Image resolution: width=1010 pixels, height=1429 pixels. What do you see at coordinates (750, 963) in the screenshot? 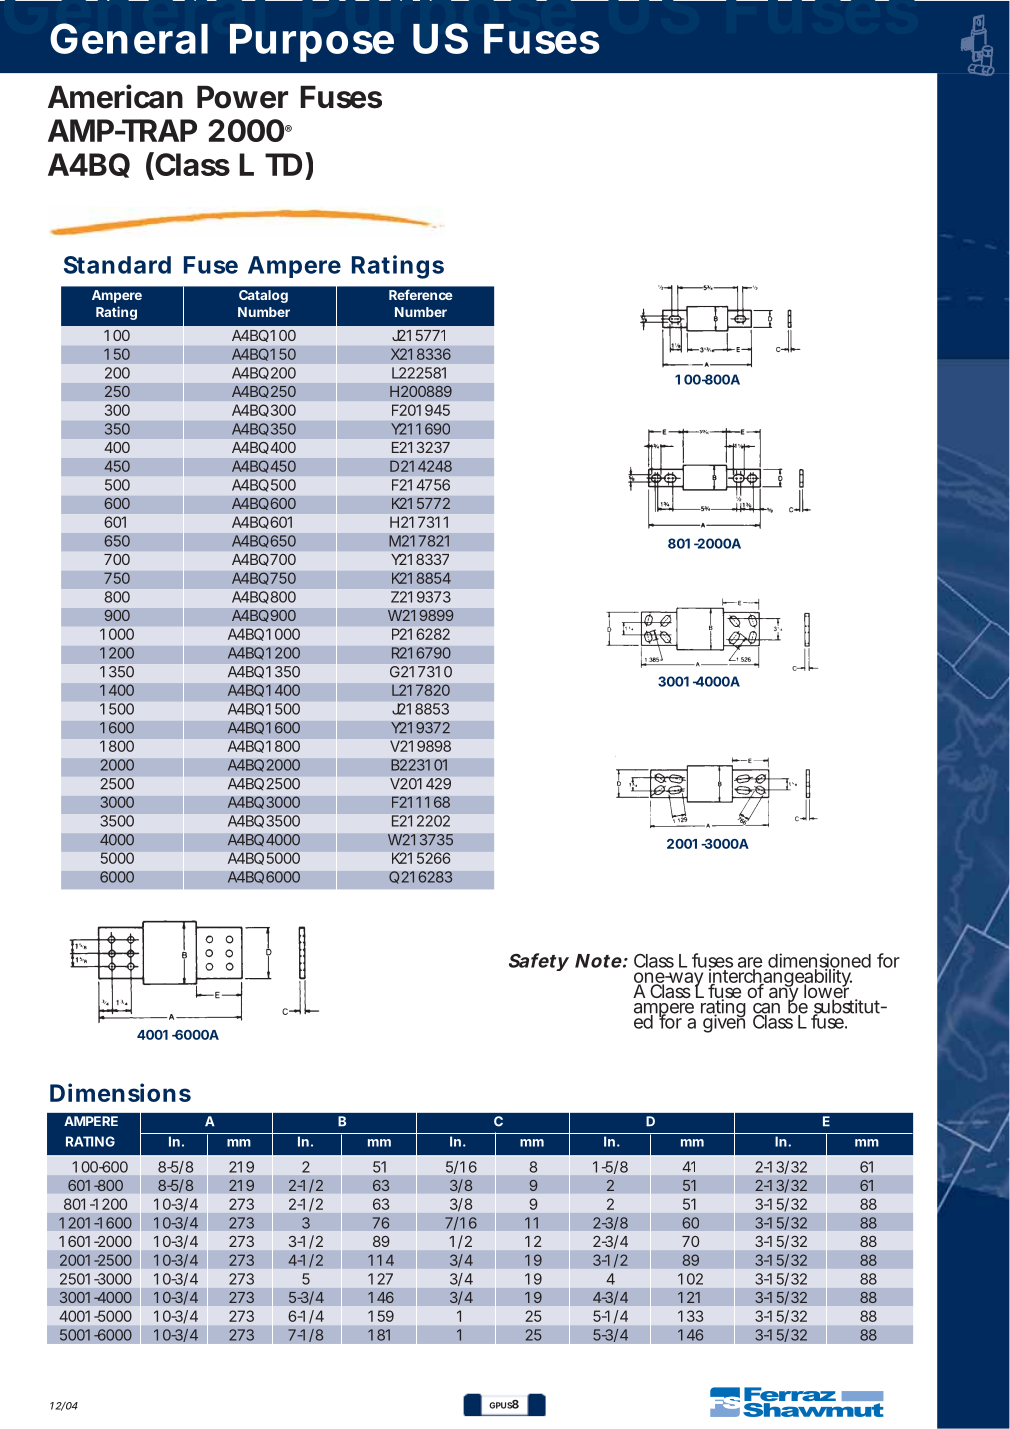
I see `are` at bounding box center [750, 963].
